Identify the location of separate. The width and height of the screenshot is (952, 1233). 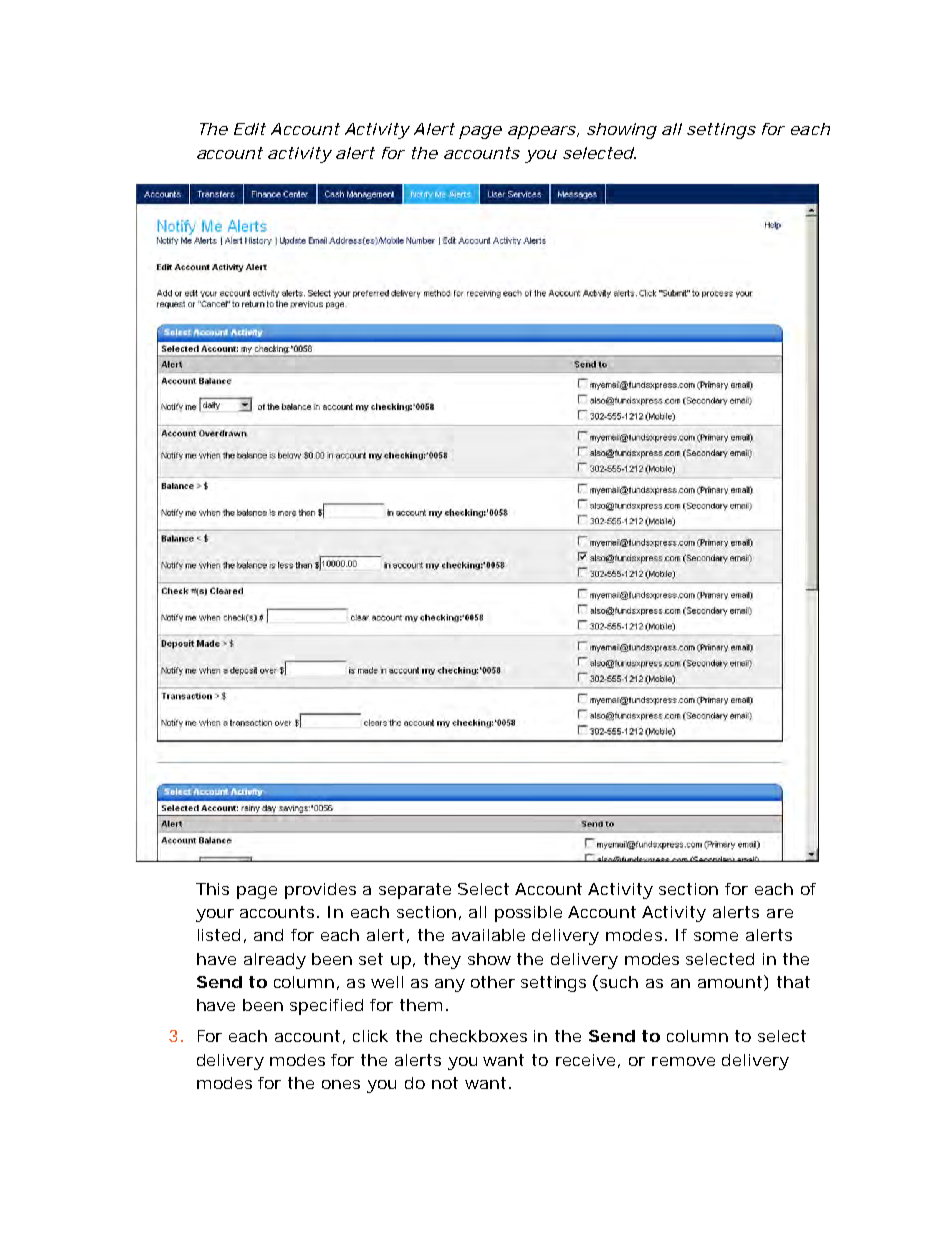
(415, 891).
